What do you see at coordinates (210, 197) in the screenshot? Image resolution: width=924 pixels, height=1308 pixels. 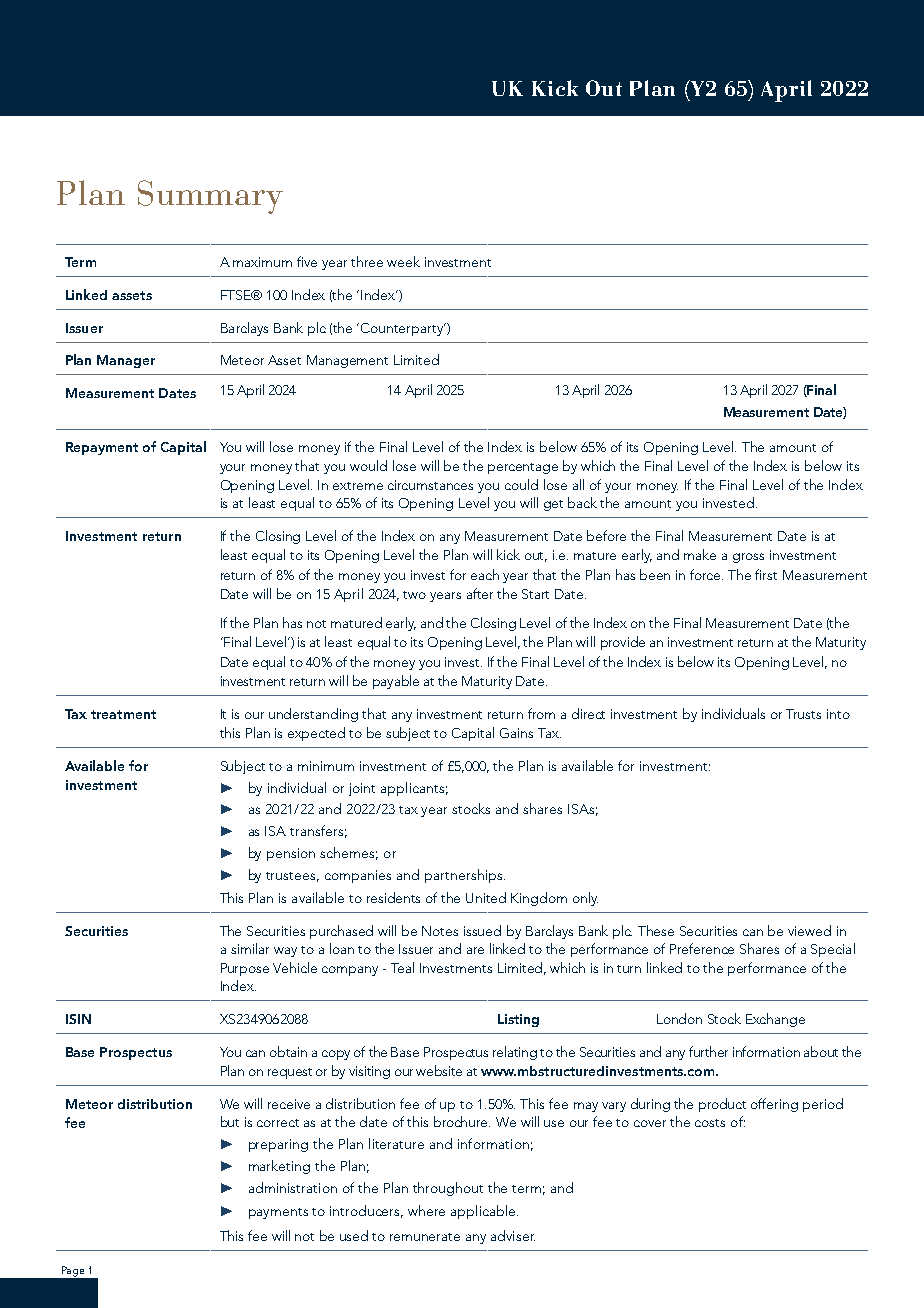 I see `Summary` at bounding box center [210, 197].
